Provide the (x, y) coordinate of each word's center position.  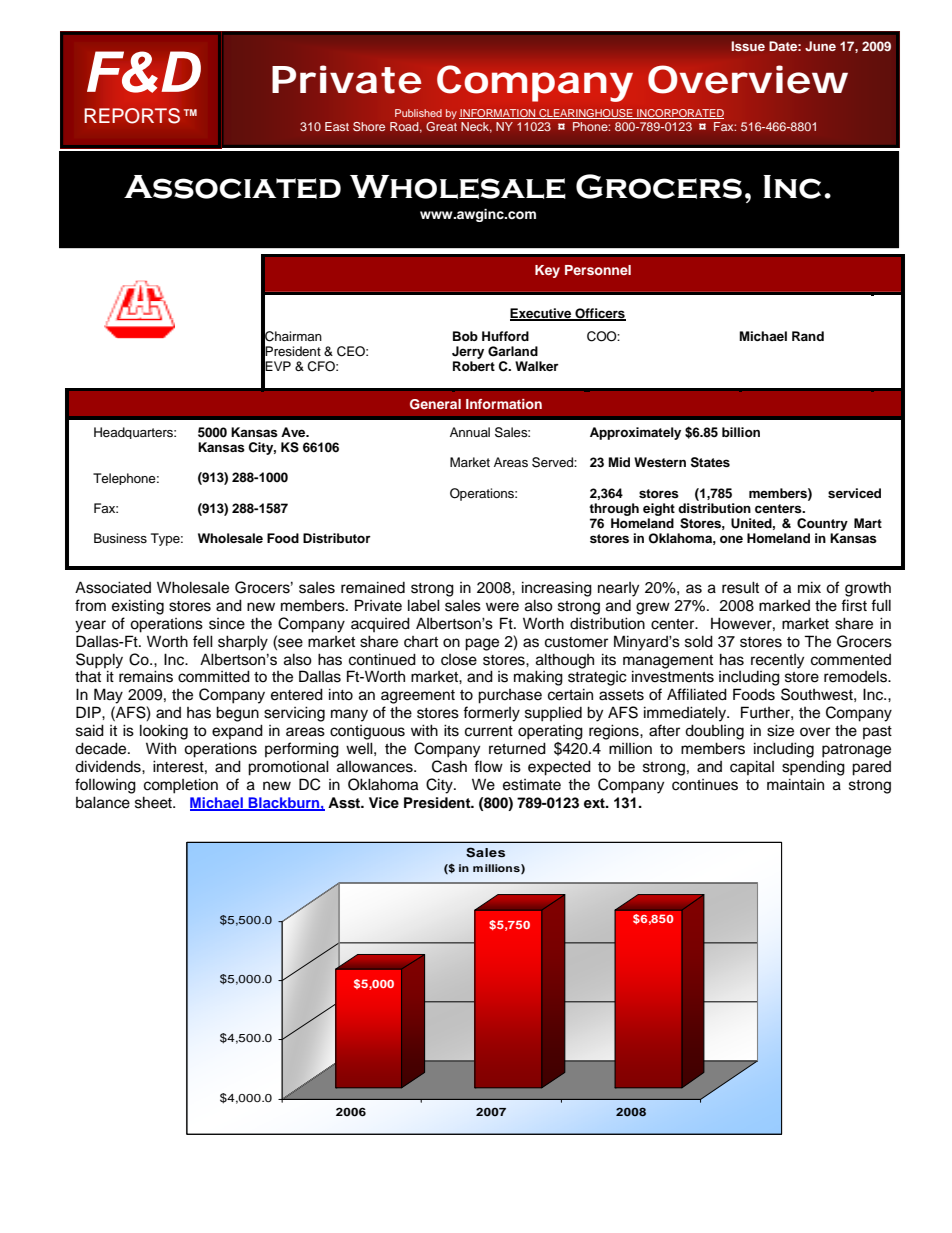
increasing (557, 589)
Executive (542, 314)
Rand (808, 336)
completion (181, 786)
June (820, 46)
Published (418, 113)
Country (822, 524)
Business (120, 538)
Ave (294, 432)
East (337, 126)
